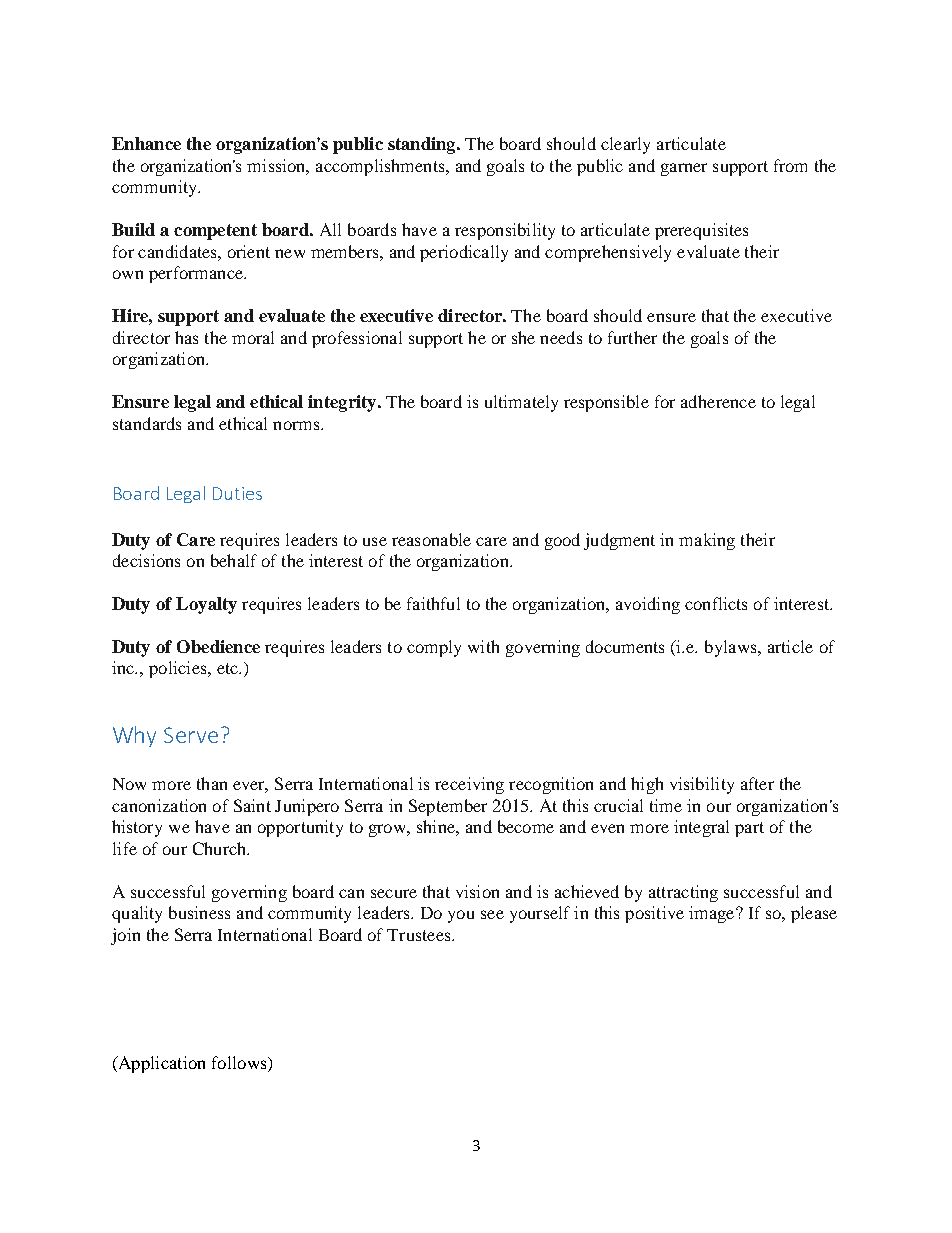  Describe the element at coordinates (433, 603) in the image. I see `faithful` at that location.
